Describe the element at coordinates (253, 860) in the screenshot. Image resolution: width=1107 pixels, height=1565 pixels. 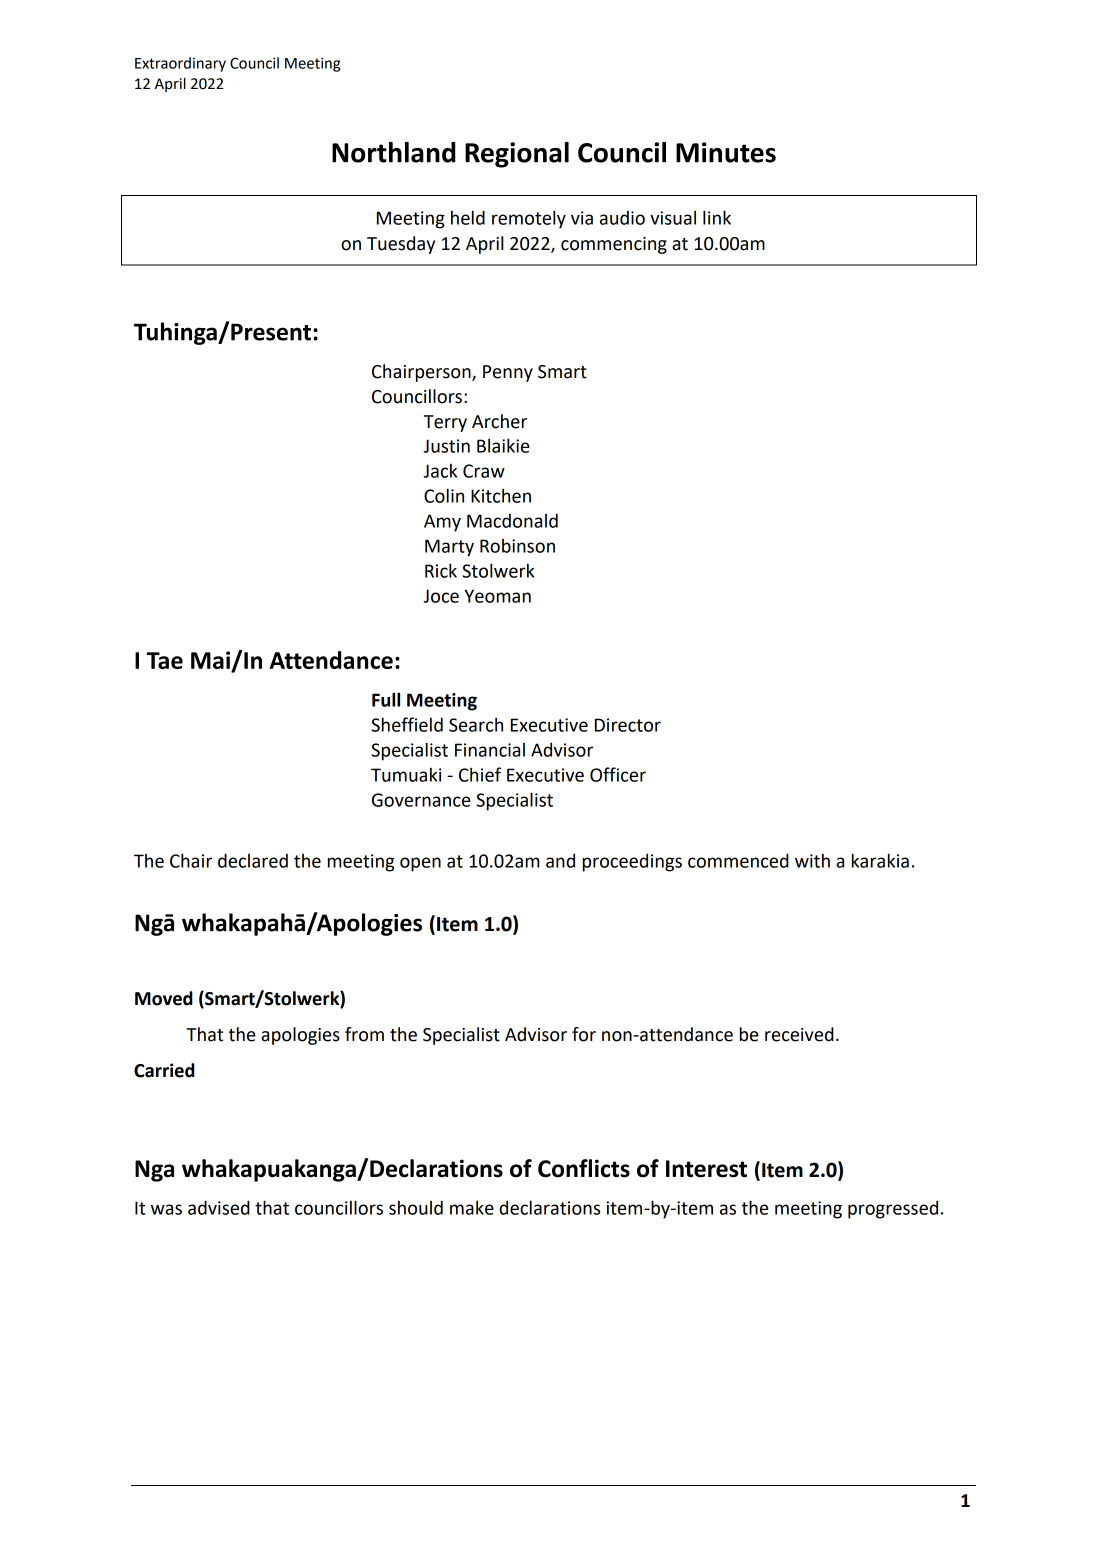
I see `declared` at that location.
